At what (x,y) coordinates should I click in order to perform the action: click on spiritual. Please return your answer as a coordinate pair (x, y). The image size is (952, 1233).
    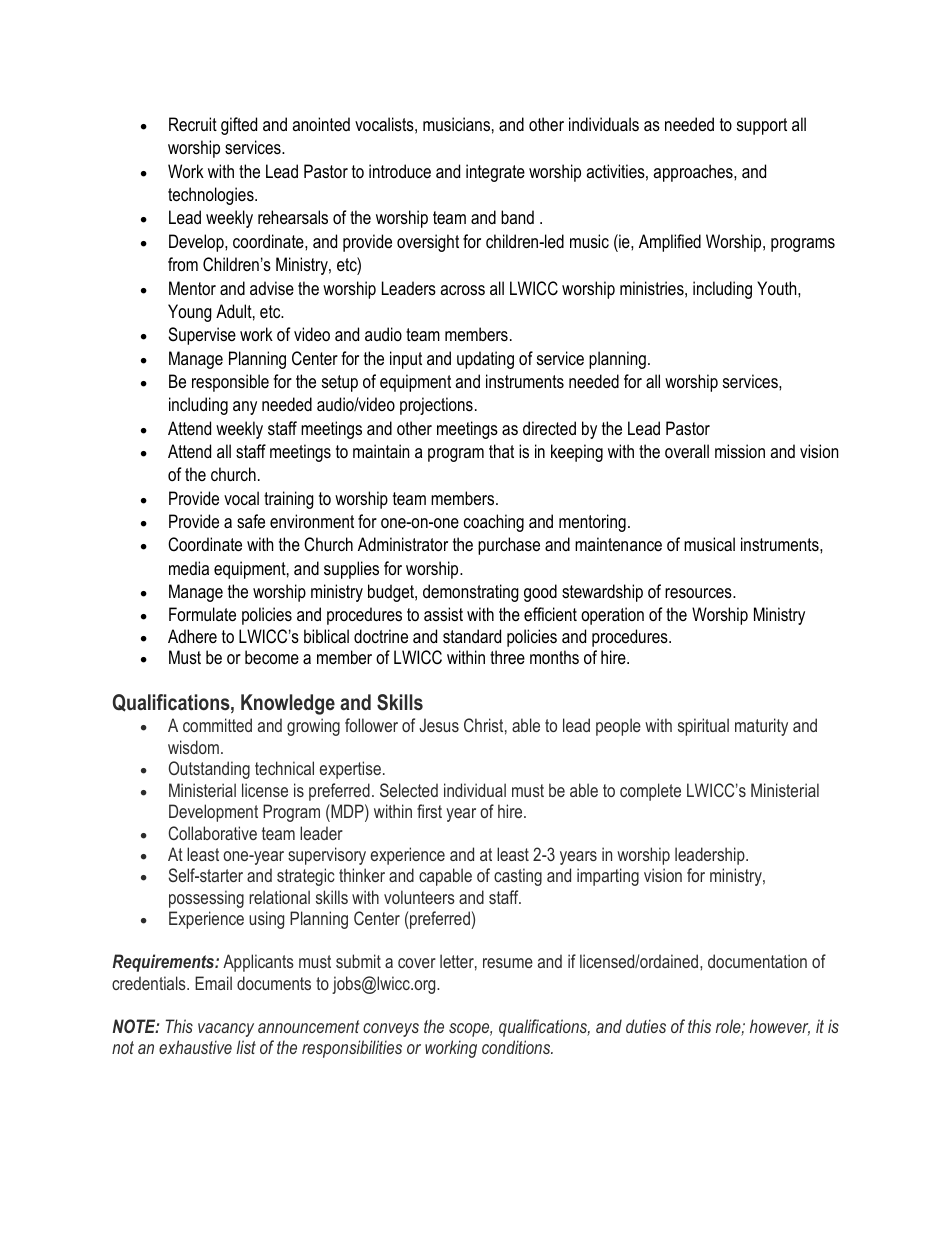
    Looking at the image, I should click on (703, 727).
